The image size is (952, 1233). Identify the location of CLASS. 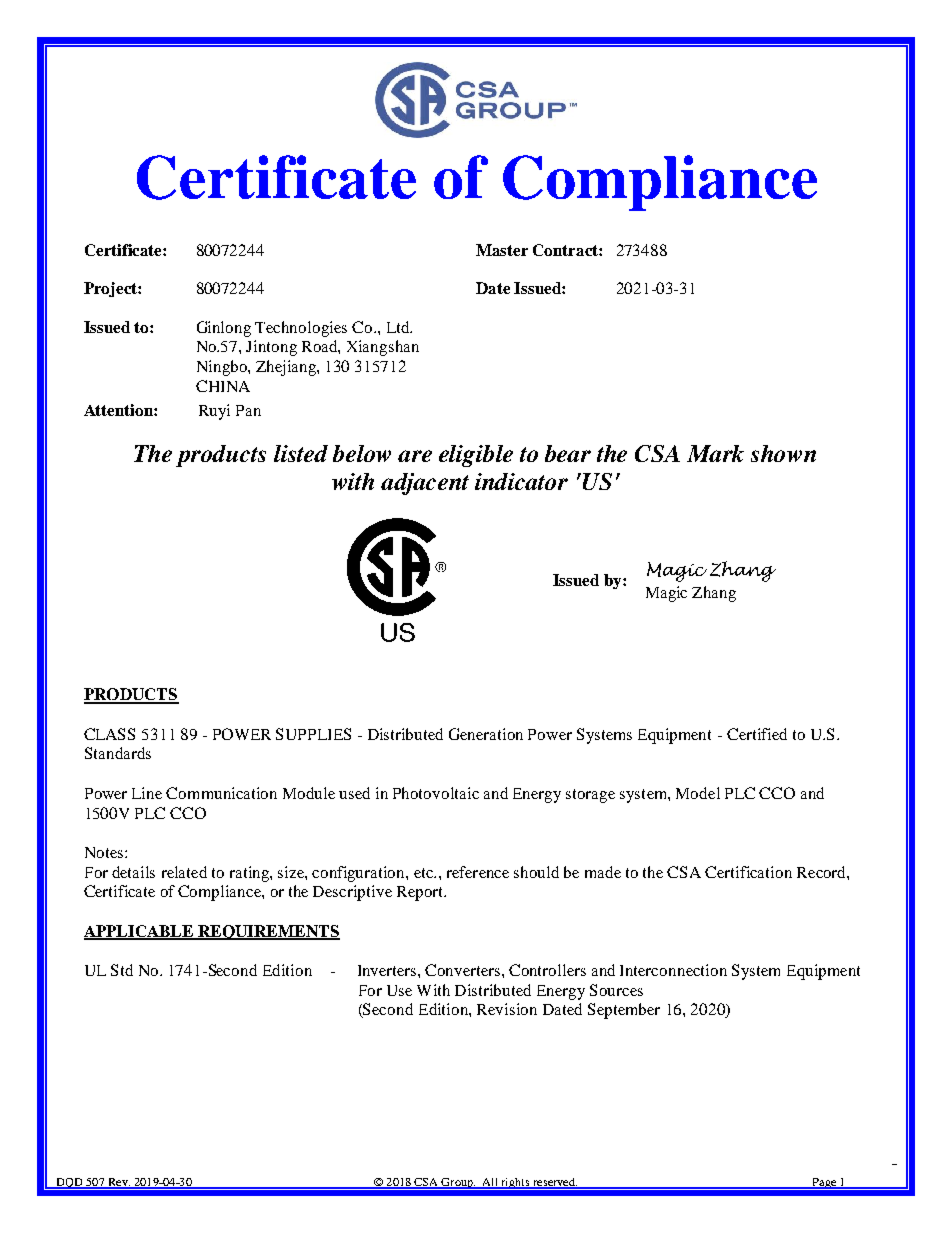
(109, 734).
